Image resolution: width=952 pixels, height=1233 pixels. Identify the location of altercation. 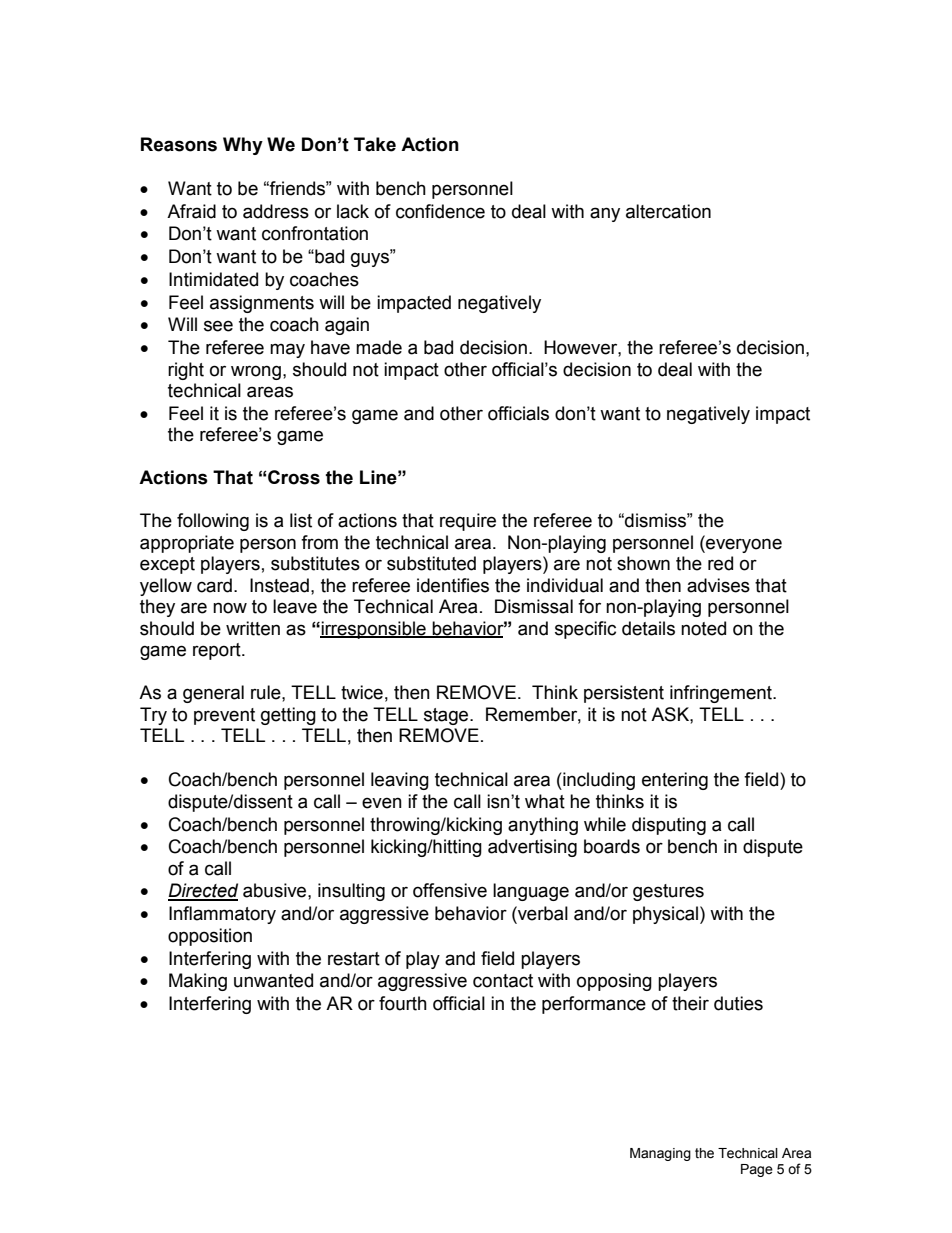
(668, 211).
